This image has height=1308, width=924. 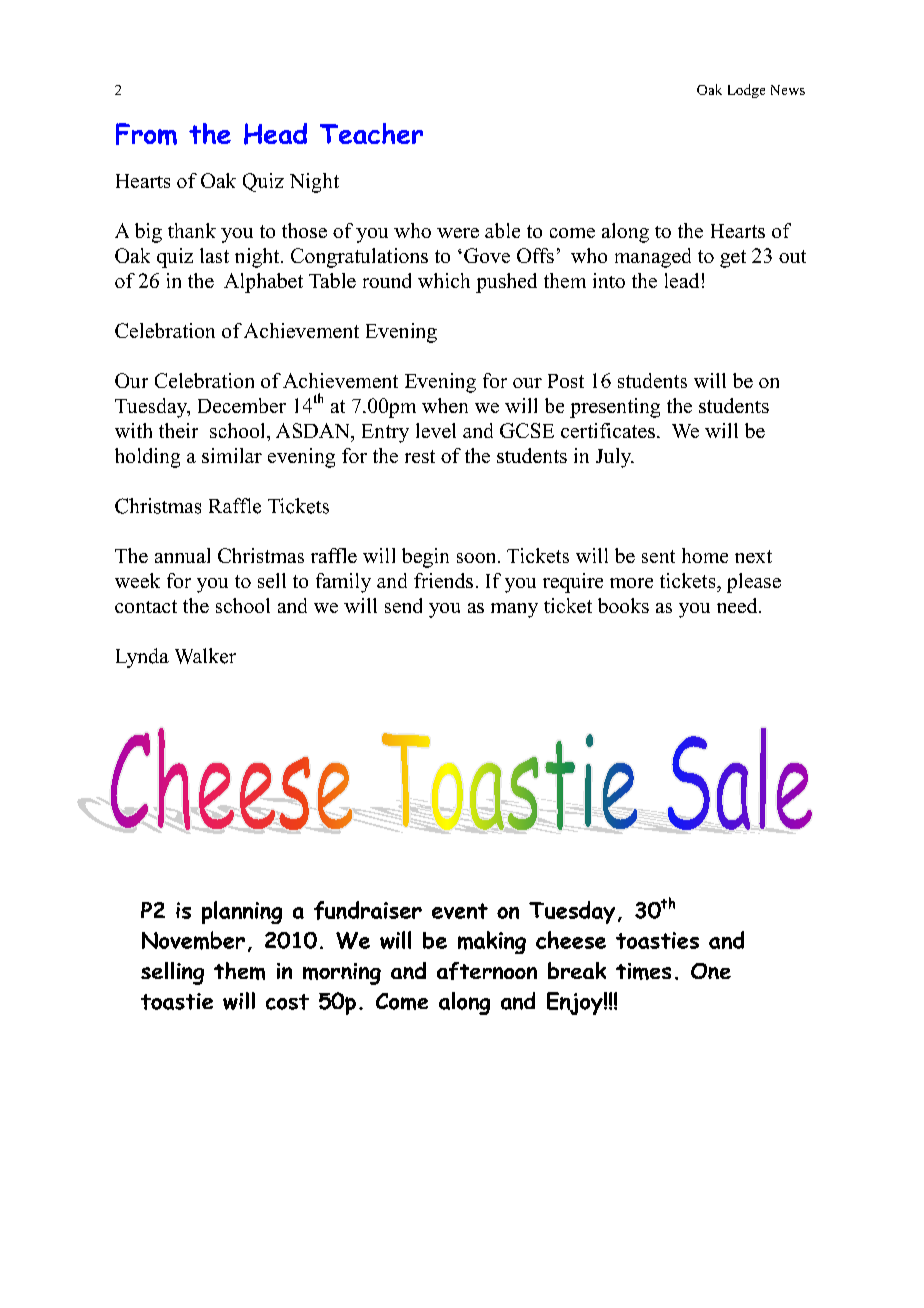 What do you see at coordinates (182, 555) in the image?
I see `annual` at bounding box center [182, 555].
